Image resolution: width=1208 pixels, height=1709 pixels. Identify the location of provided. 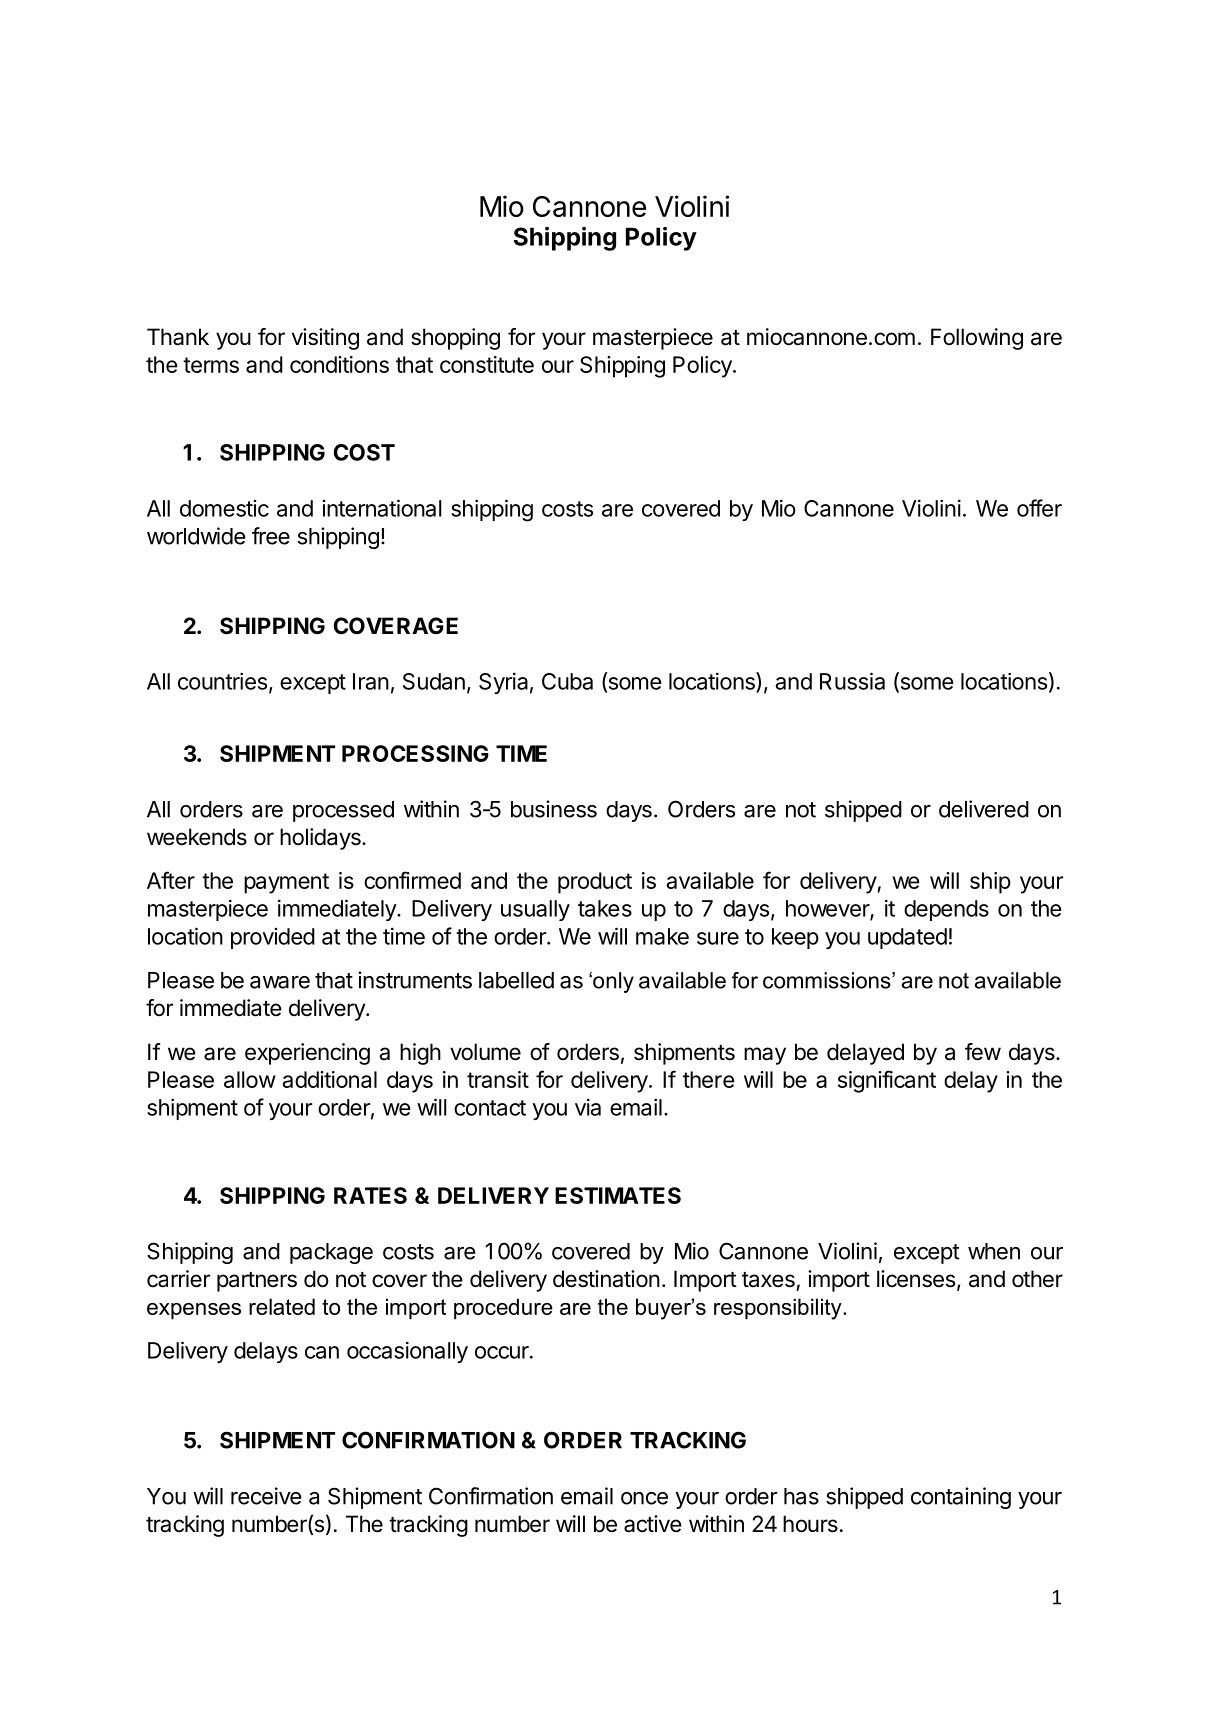
(273, 938).
